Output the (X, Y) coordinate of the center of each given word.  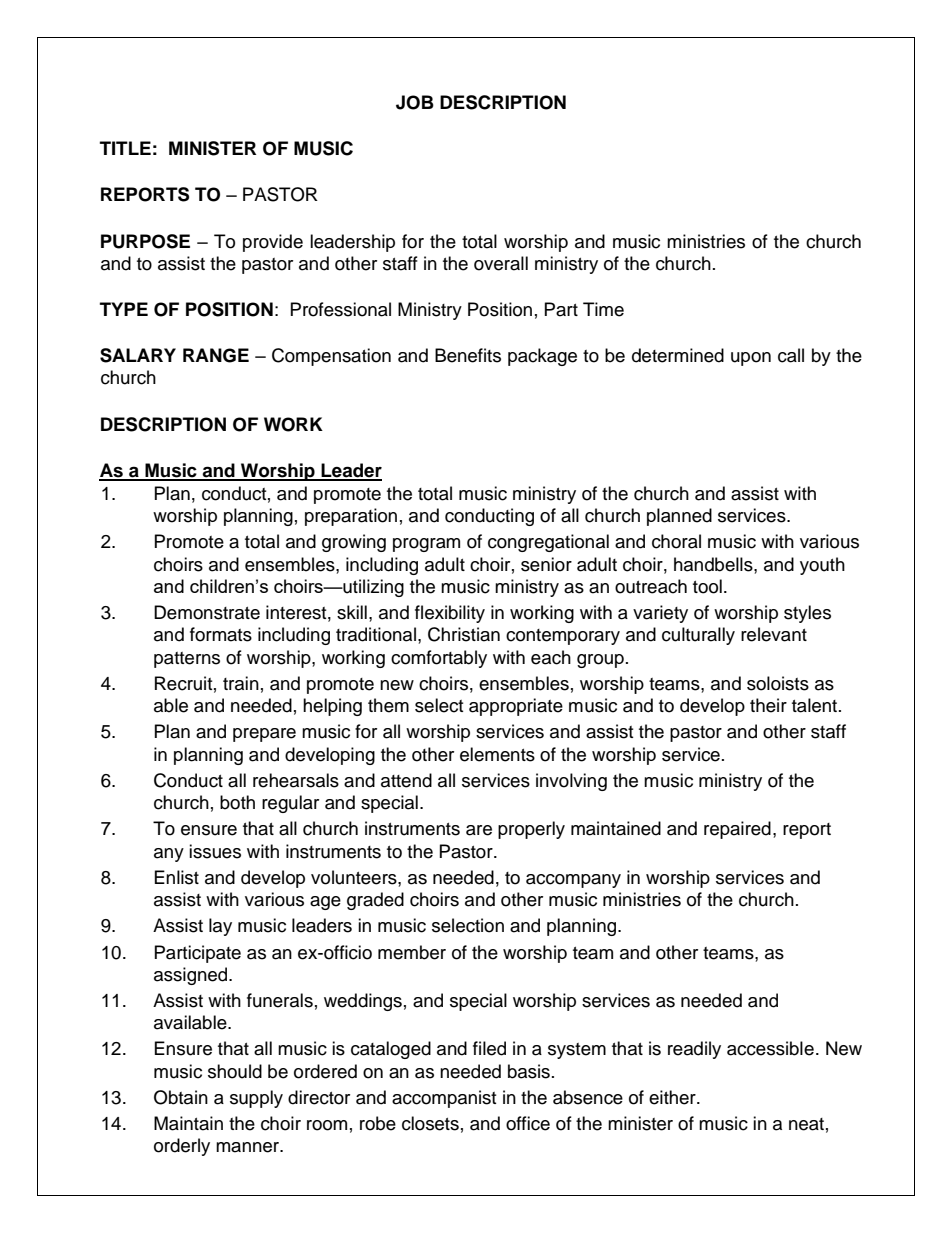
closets (430, 1123)
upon (751, 359)
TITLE (125, 148)
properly (531, 830)
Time (603, 309)
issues (215, 851)
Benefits (468, 355)
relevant (774, 634)
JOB (415, 102)
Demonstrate (207, 612)
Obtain (181, 1097)
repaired (737, 830)
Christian (464, 634)
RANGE (216, 355)
